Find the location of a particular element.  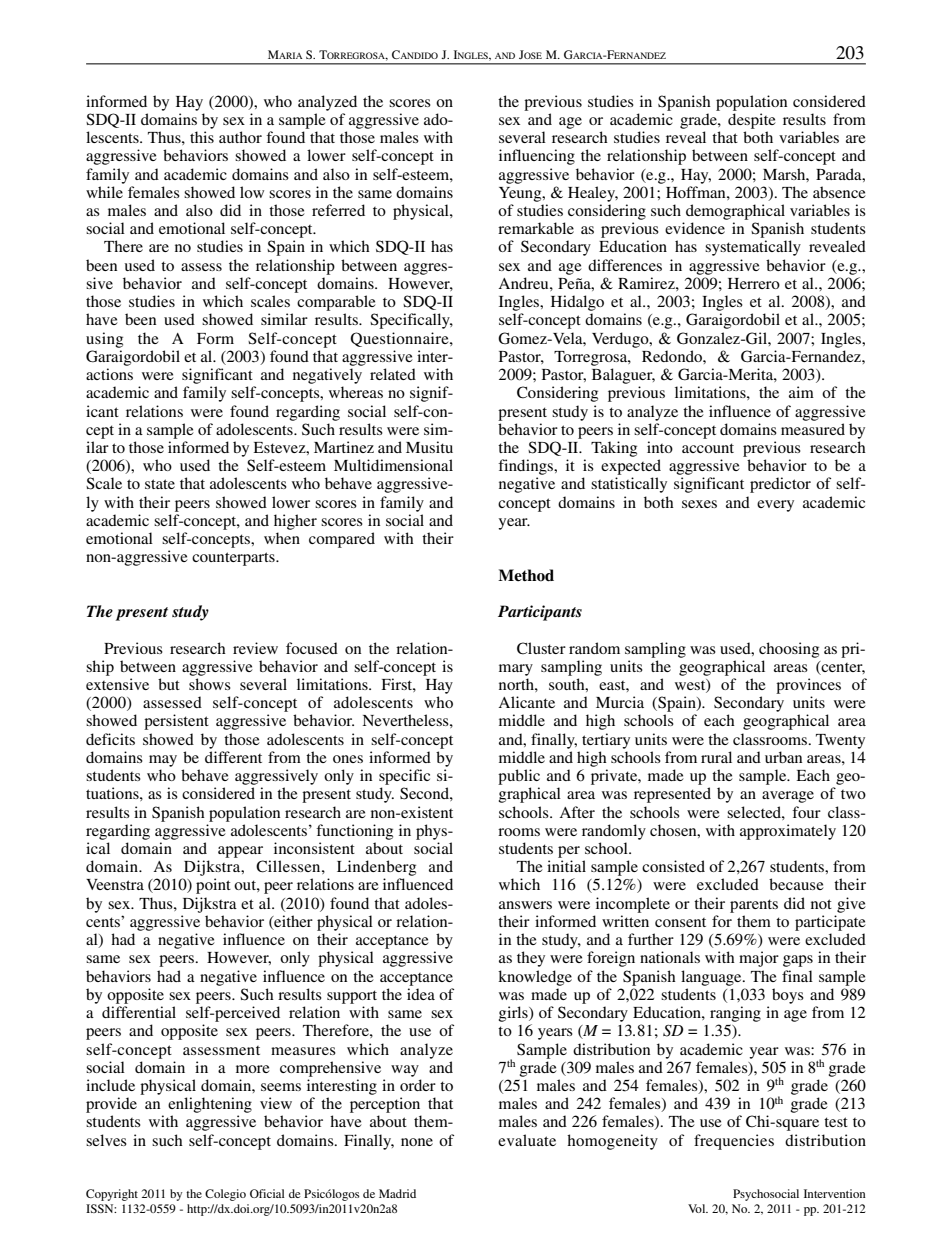

shows is located at coordinates (210, 684).
